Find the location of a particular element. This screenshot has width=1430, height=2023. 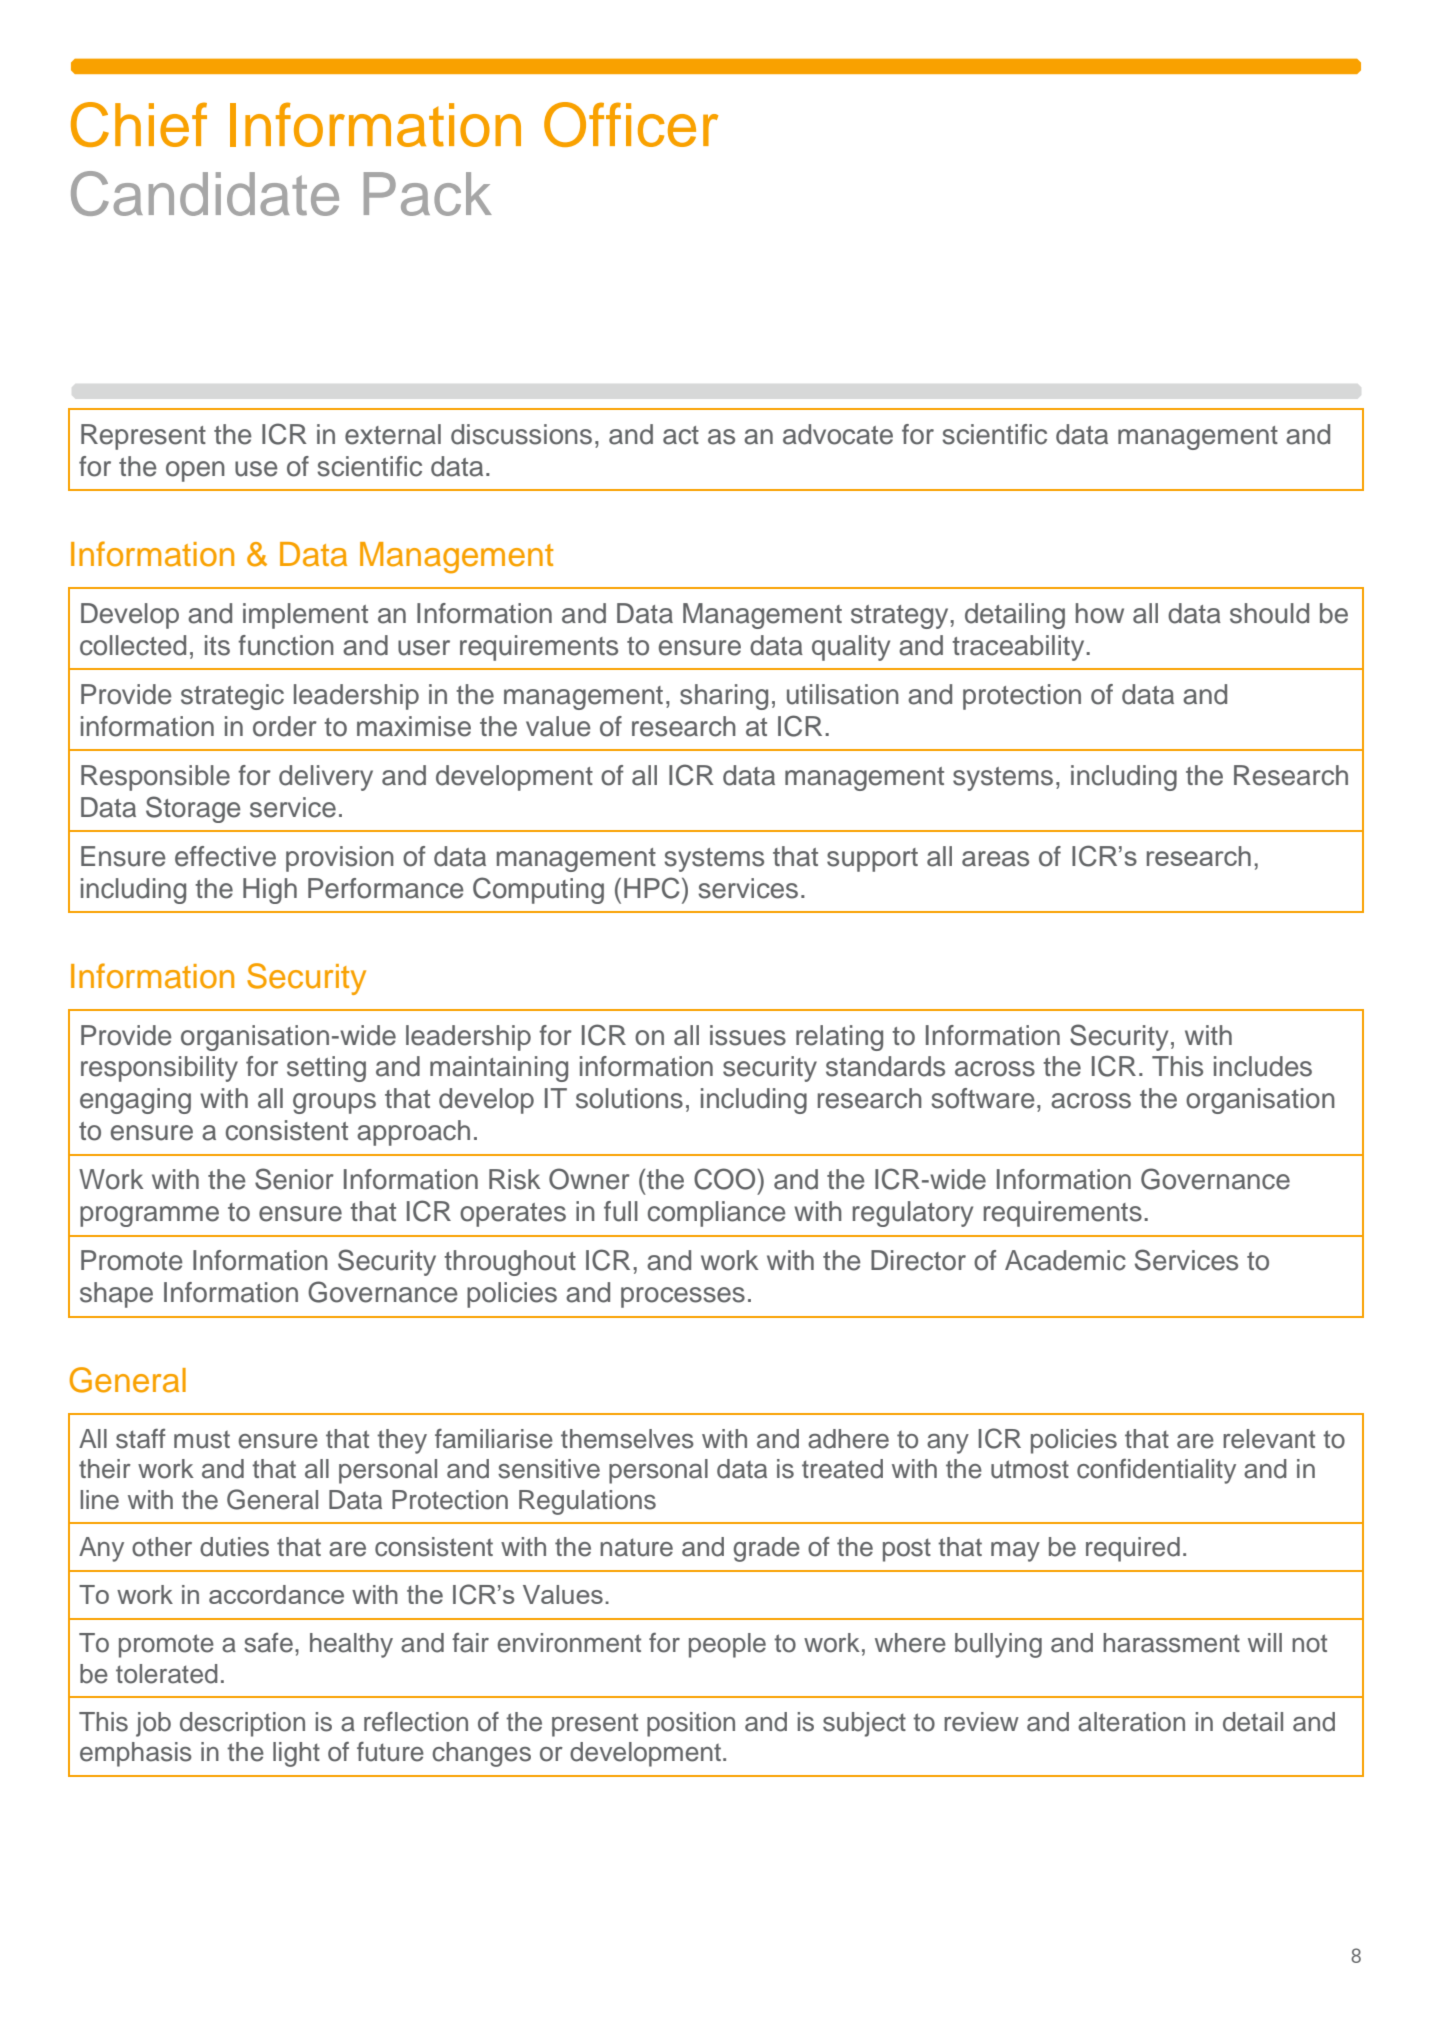

description is located at coordinates (242, 1724).
